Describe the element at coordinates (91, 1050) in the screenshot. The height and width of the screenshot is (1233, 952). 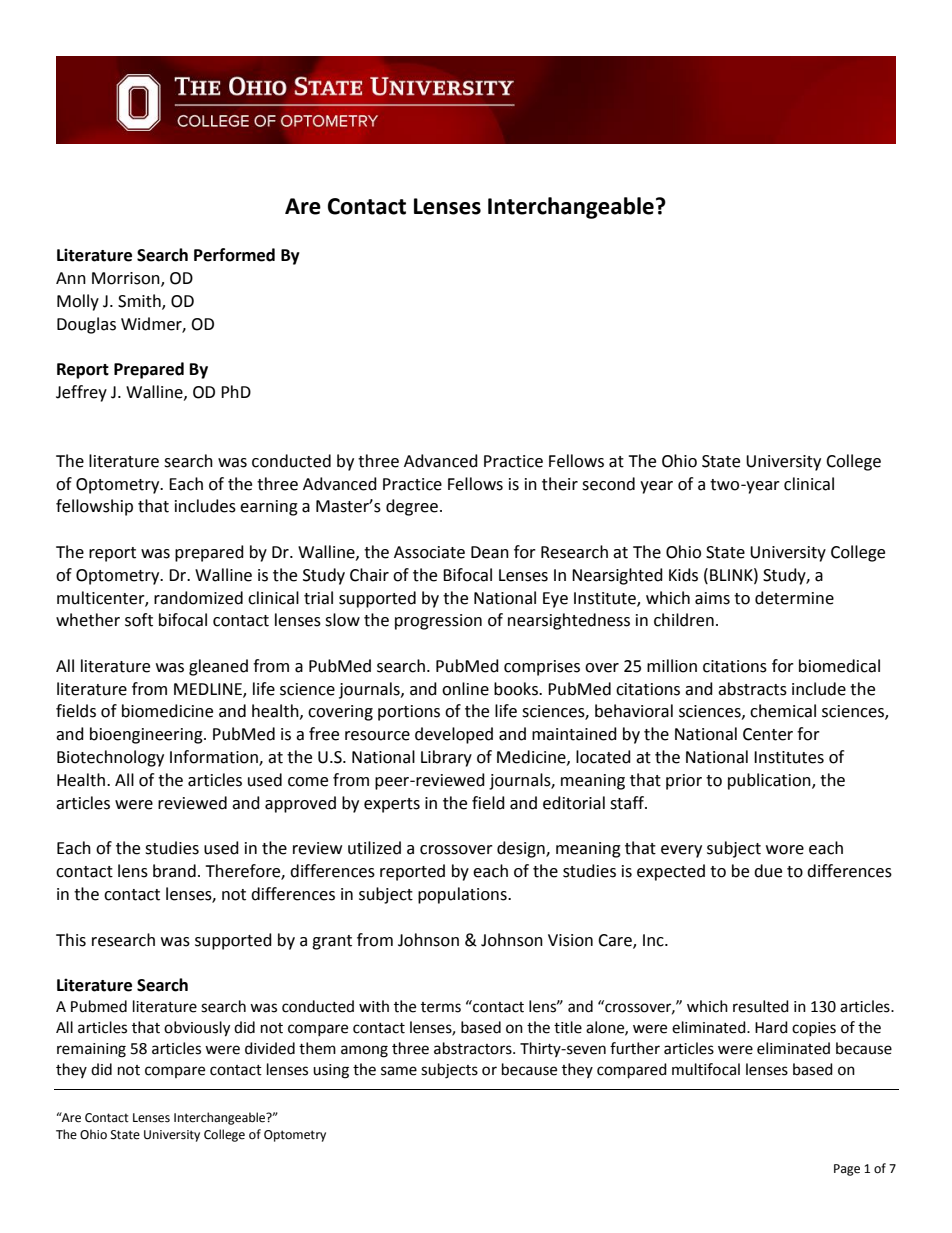
I see `remaining` at that location.
